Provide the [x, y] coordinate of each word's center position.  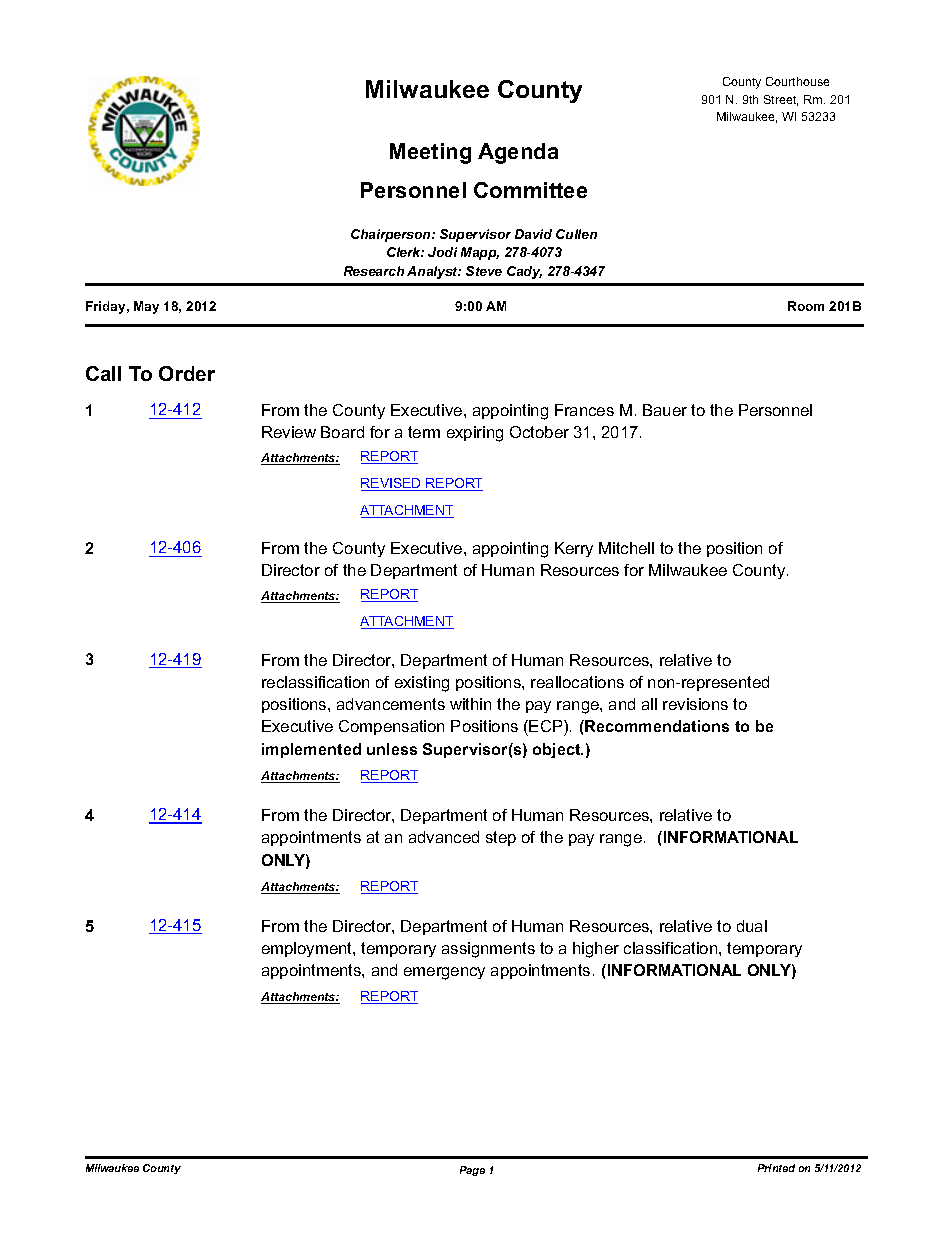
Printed [776, 1168]
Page [472, 1171]
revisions [695, 704]
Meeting [430, 153]
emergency [444, 973]
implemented [311, 750]
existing [422, 684]
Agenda [518, 153]
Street [781, 100]
